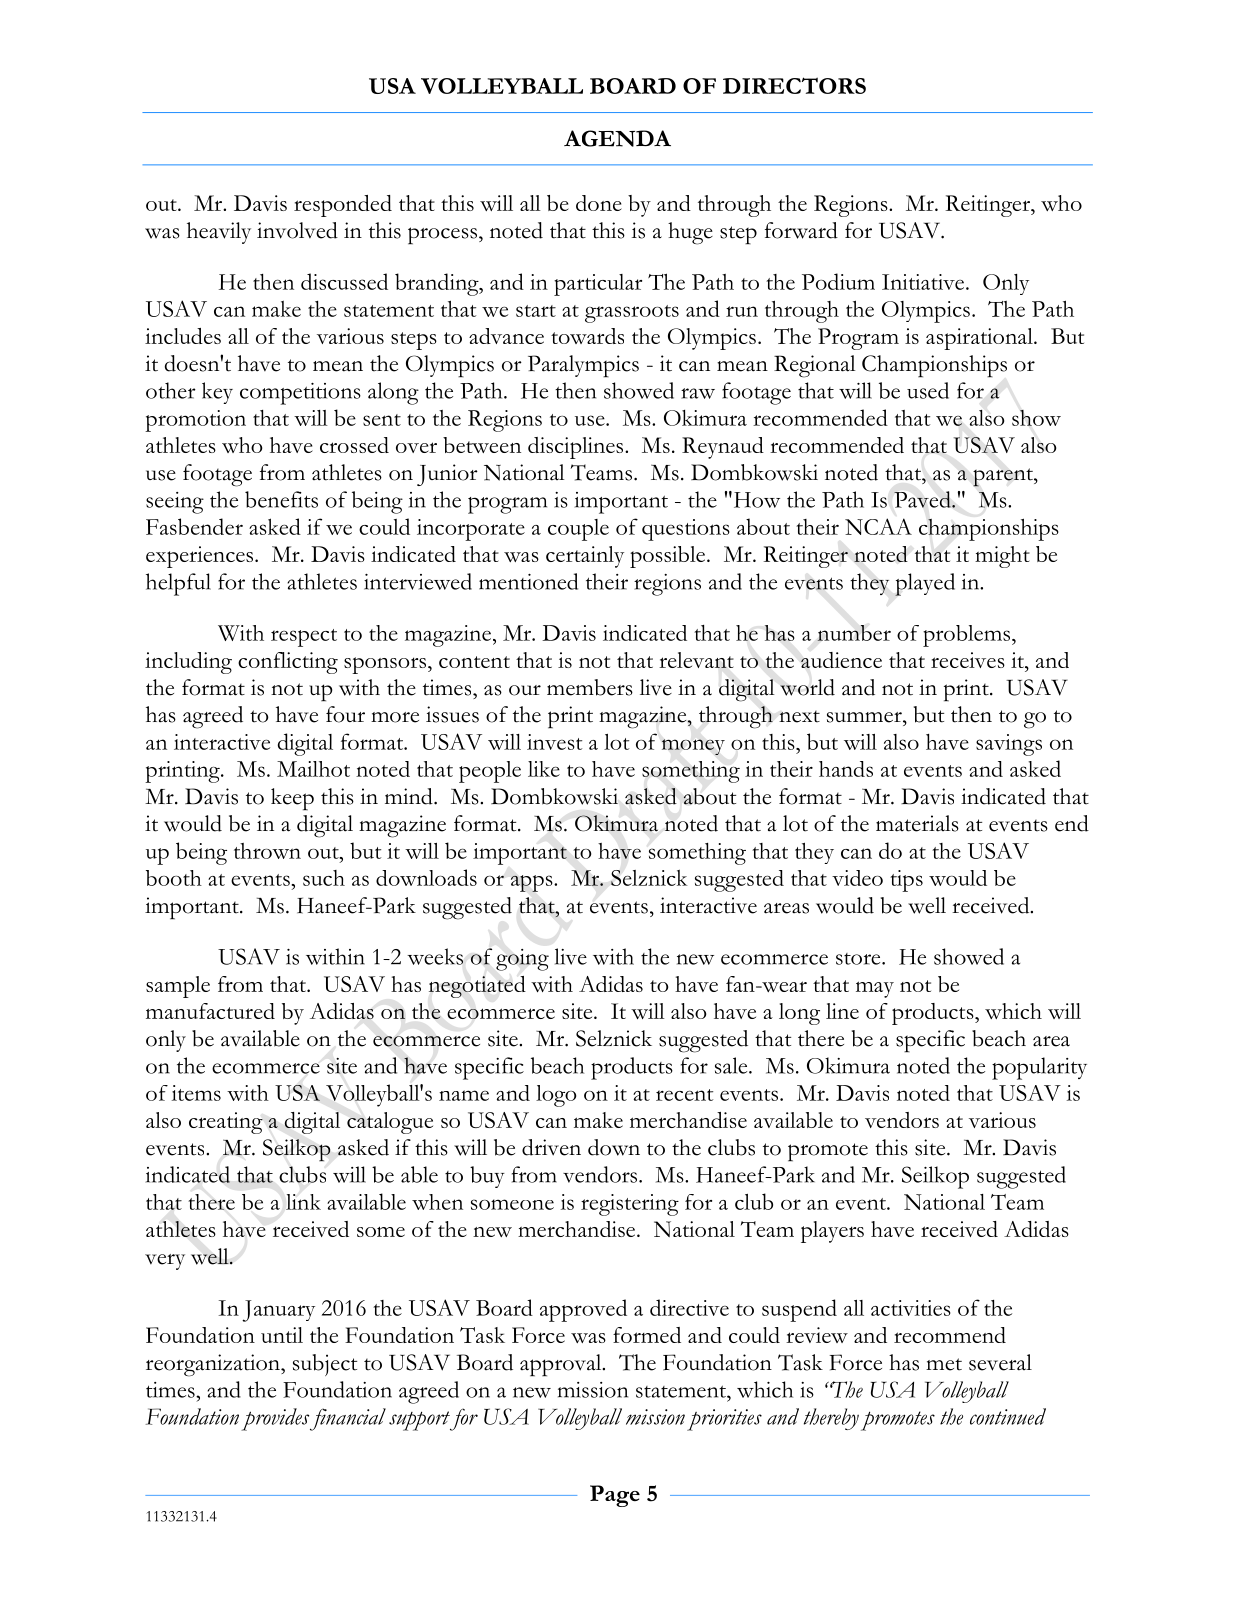 The image size is (1235, 1598). Describe the element at coordinates (617, 138) in the screenshot. I see `AGENDA` at that location.
